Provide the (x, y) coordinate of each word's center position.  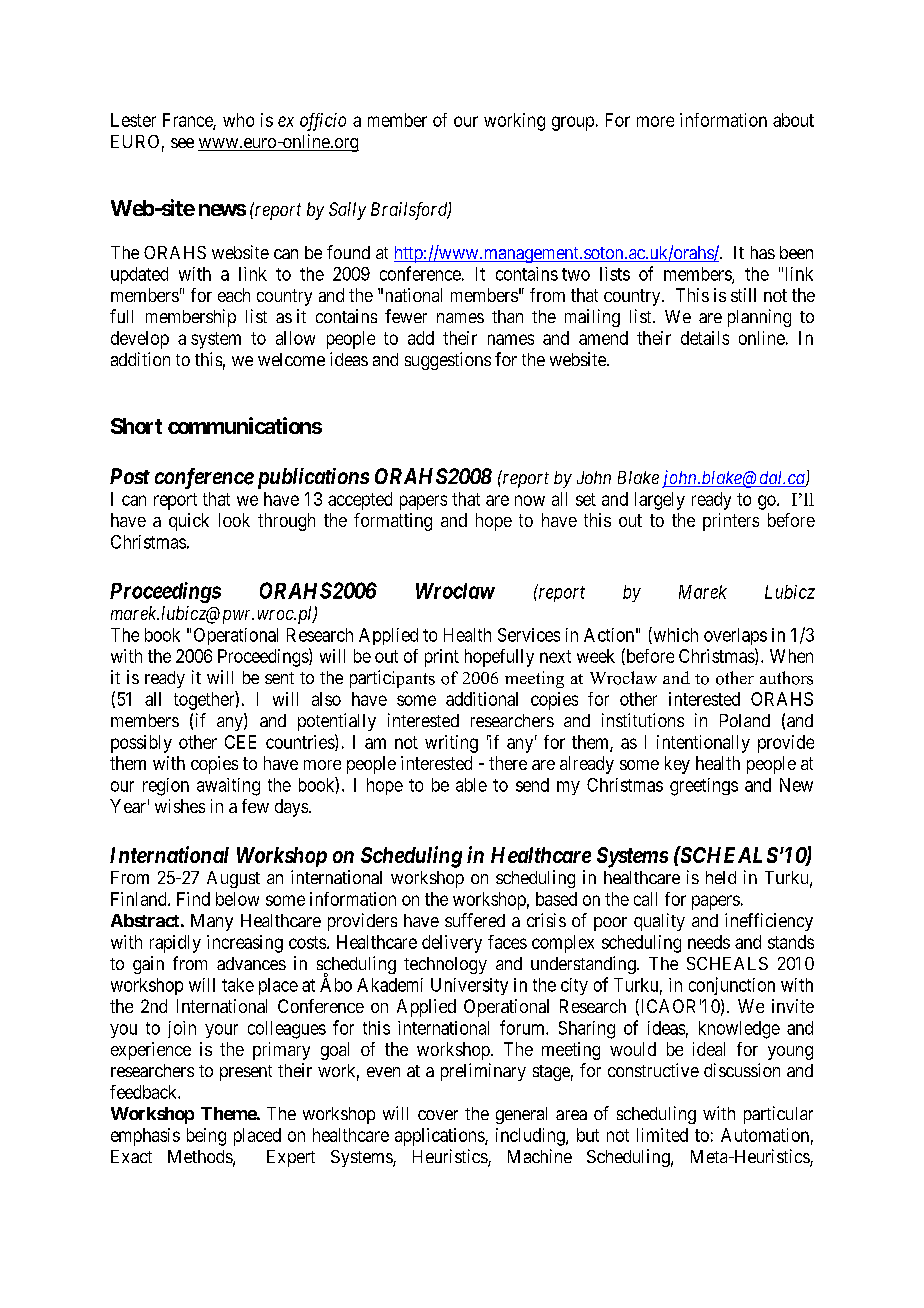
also (326, 699)
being (206, 1137)
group (573, 123)
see (182, 143)
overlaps (735, 636)
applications (440, 1137)
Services (529, 635)
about (793, 120)
